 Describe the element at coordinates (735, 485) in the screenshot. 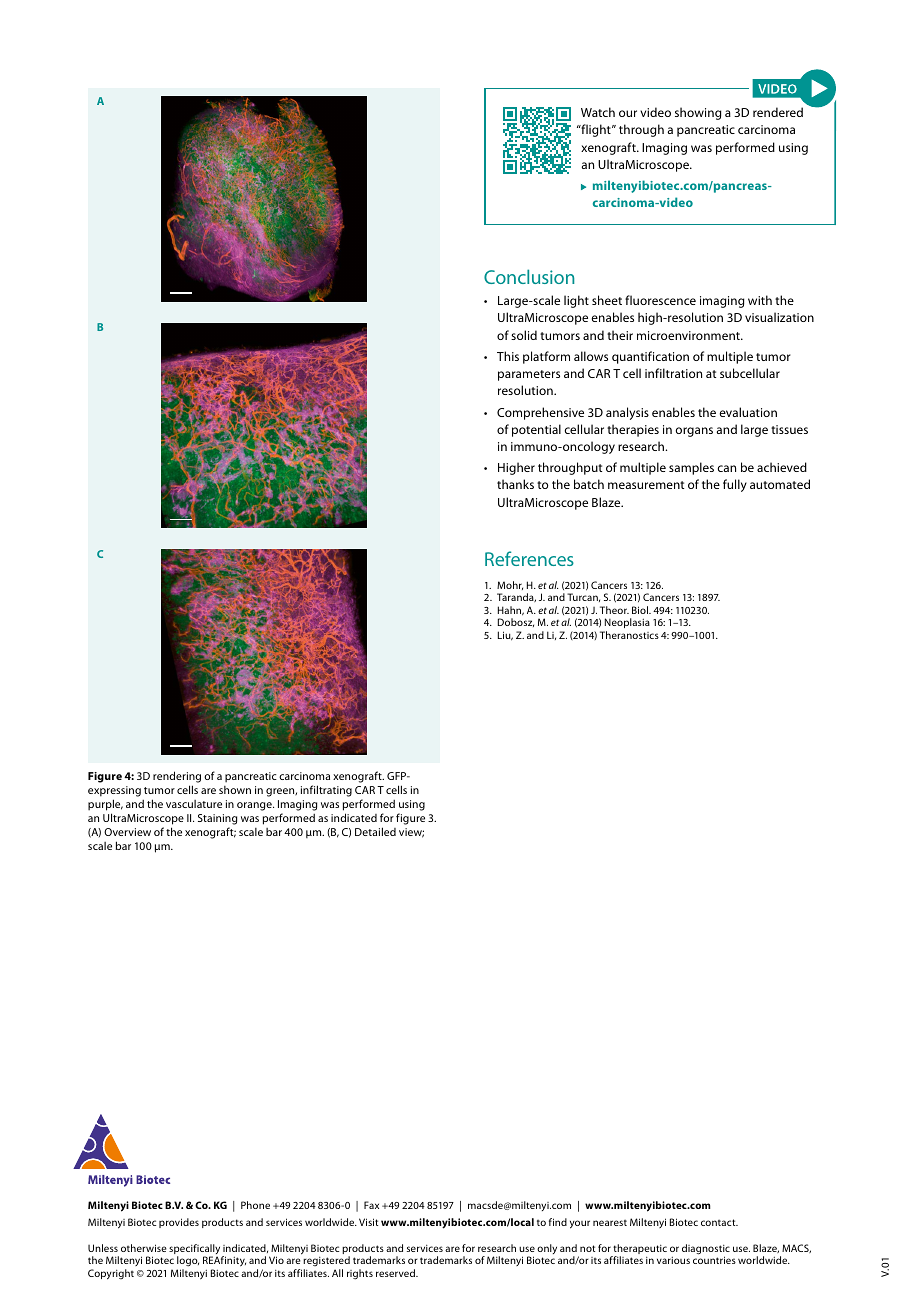

I see `fully` at that location.
